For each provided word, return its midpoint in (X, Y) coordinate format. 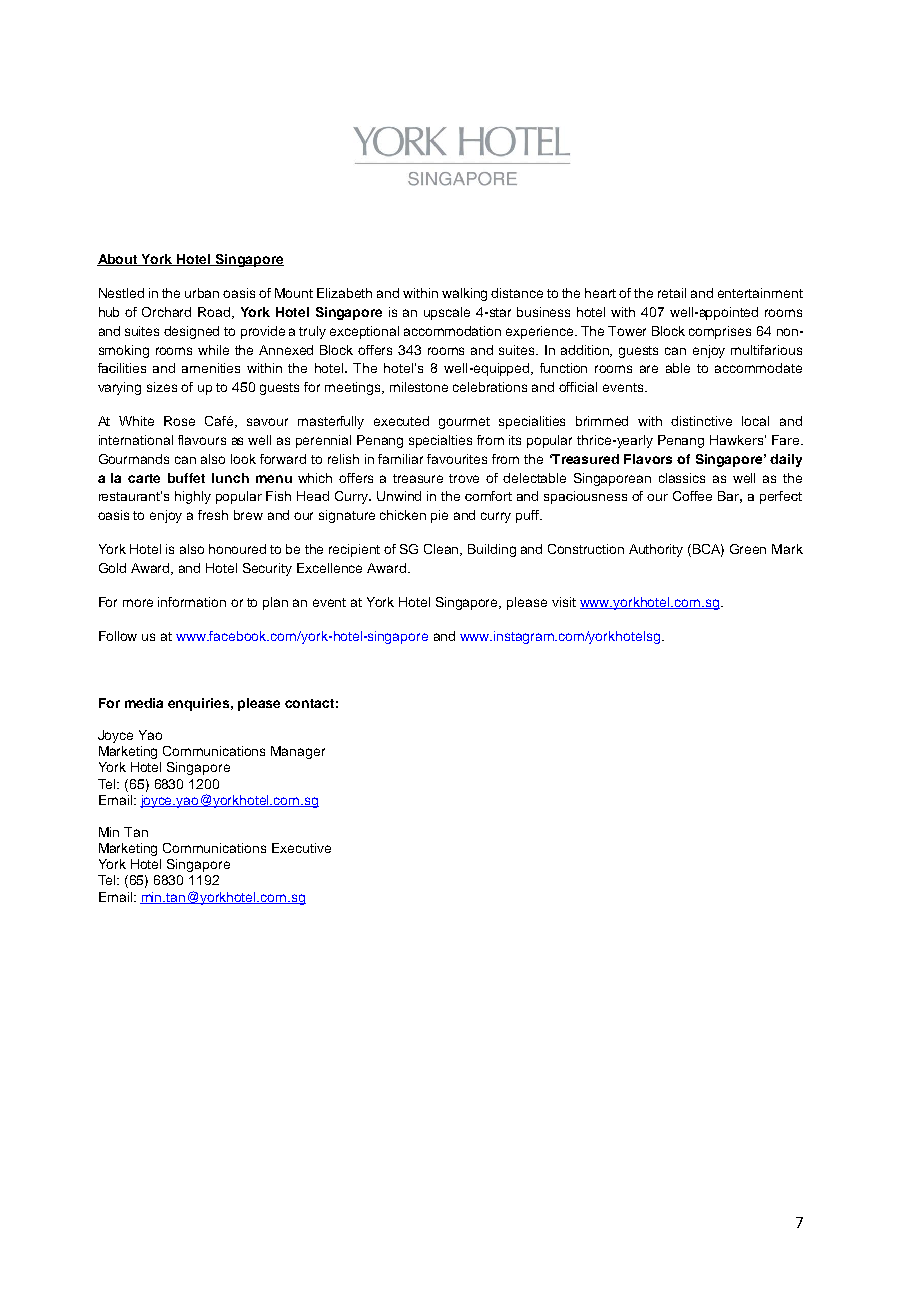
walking (464, 294)
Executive (301, 848)
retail (672, 293)
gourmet (464, 423)
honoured (237, 549)
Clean (443, 550)
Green (748, 549)
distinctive (701, 421)
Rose (179, 421)
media (144, 703)
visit (564, 602)
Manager (298, 752)
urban (202, 293)
